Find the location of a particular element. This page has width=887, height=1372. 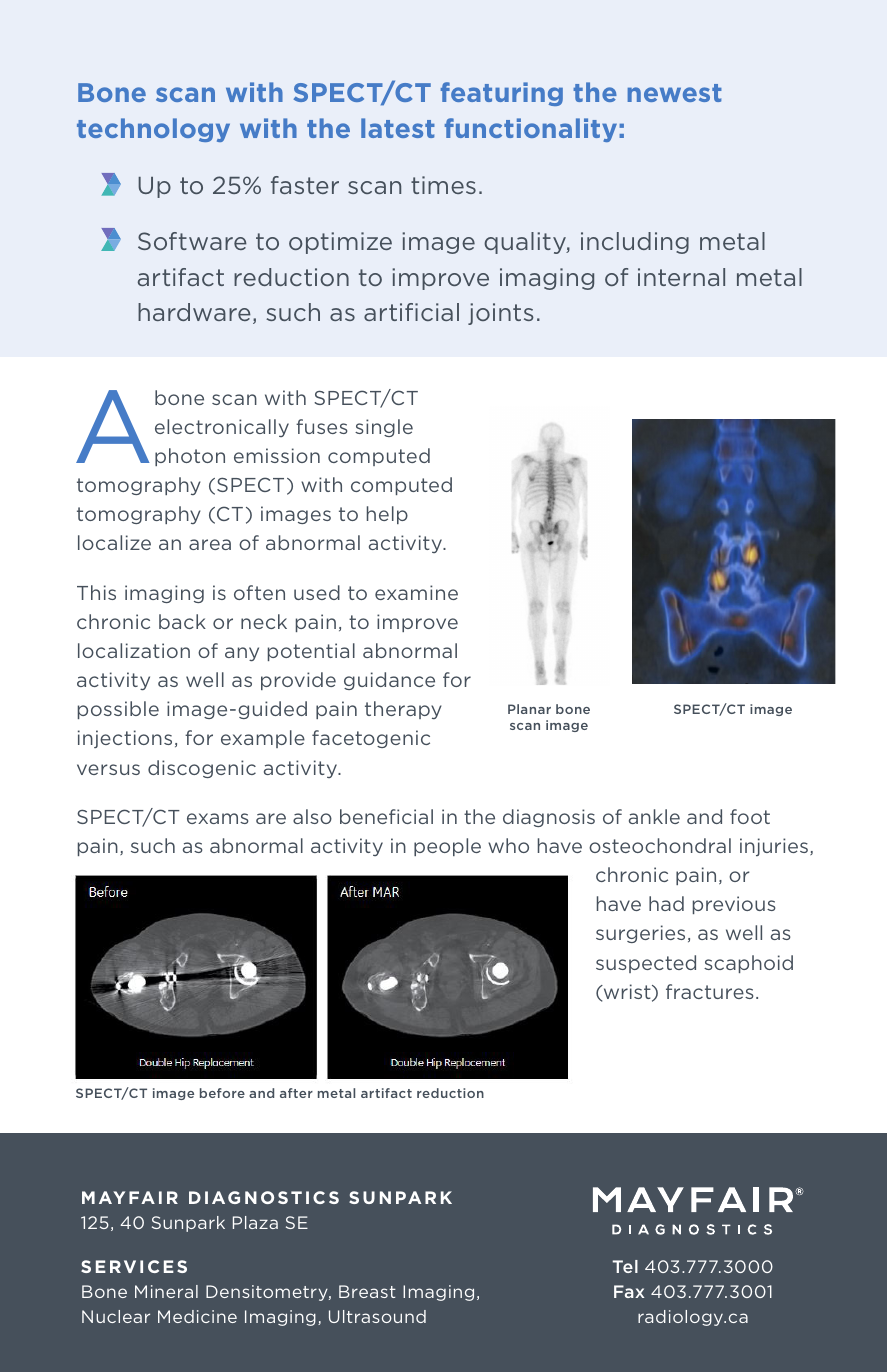

before is located at coordinates (222, 1093).
